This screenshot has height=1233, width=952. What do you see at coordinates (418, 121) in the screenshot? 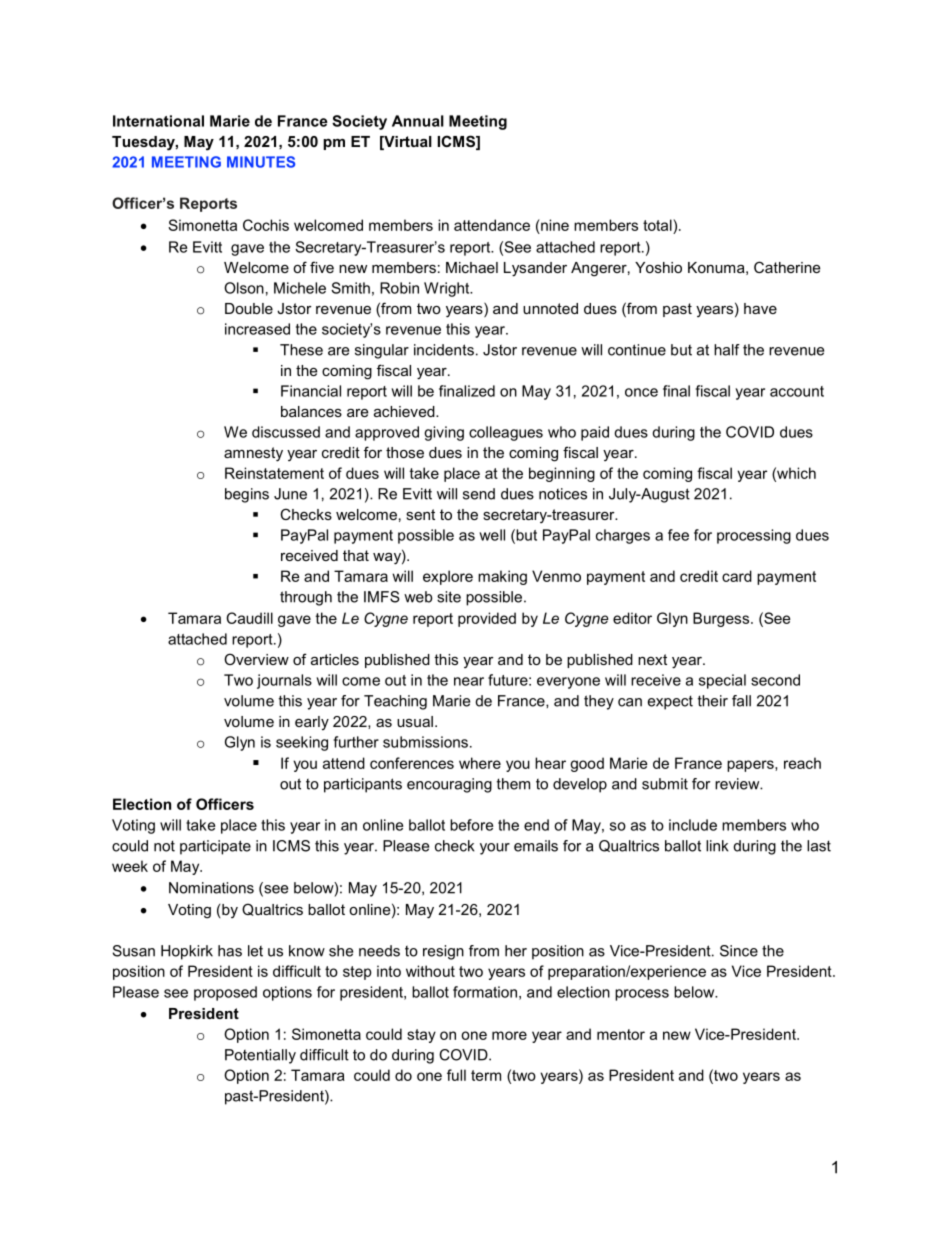
I see `Annual` at bounding box center [418, 121].
